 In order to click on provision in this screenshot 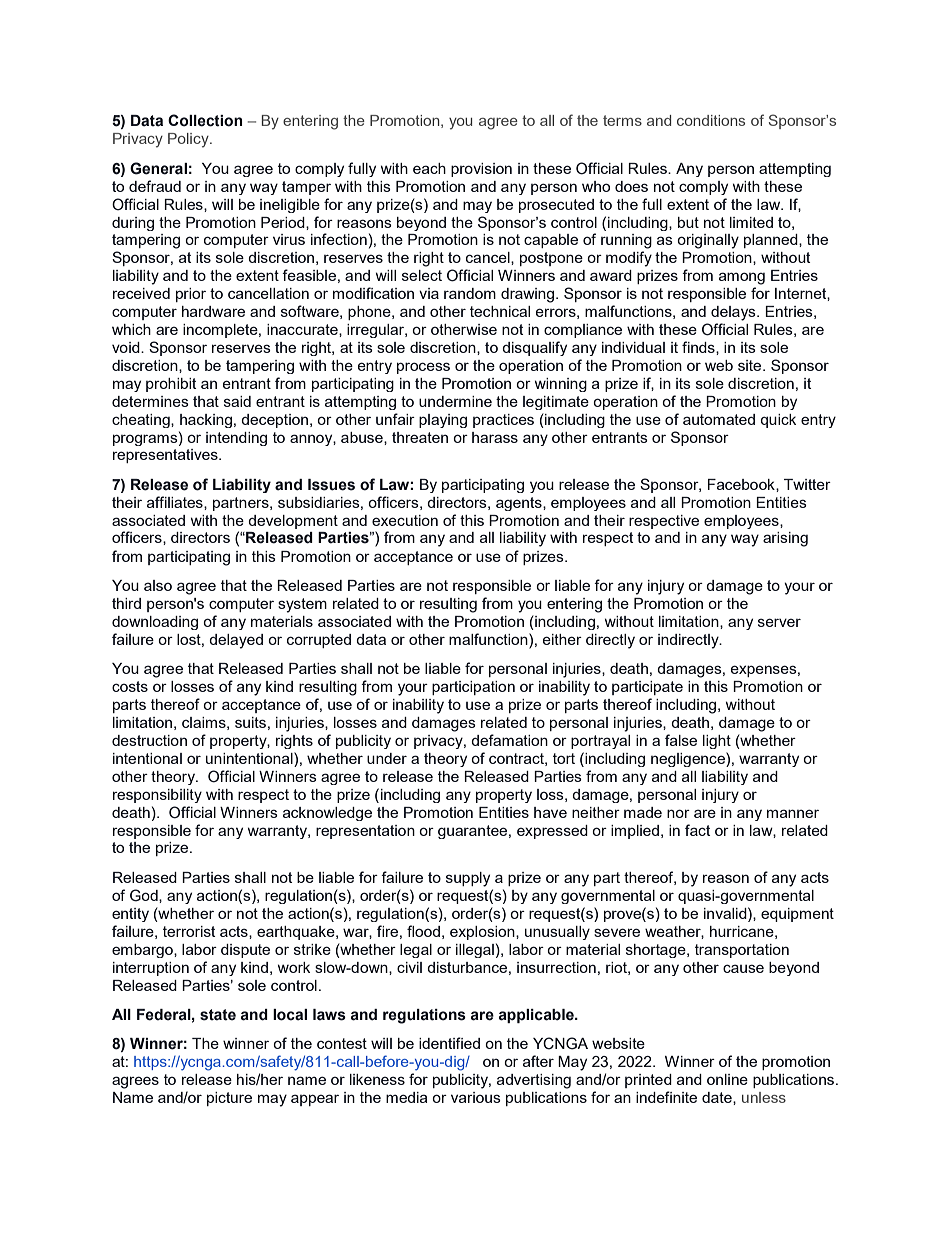, I will do `click(481, 170)`.
